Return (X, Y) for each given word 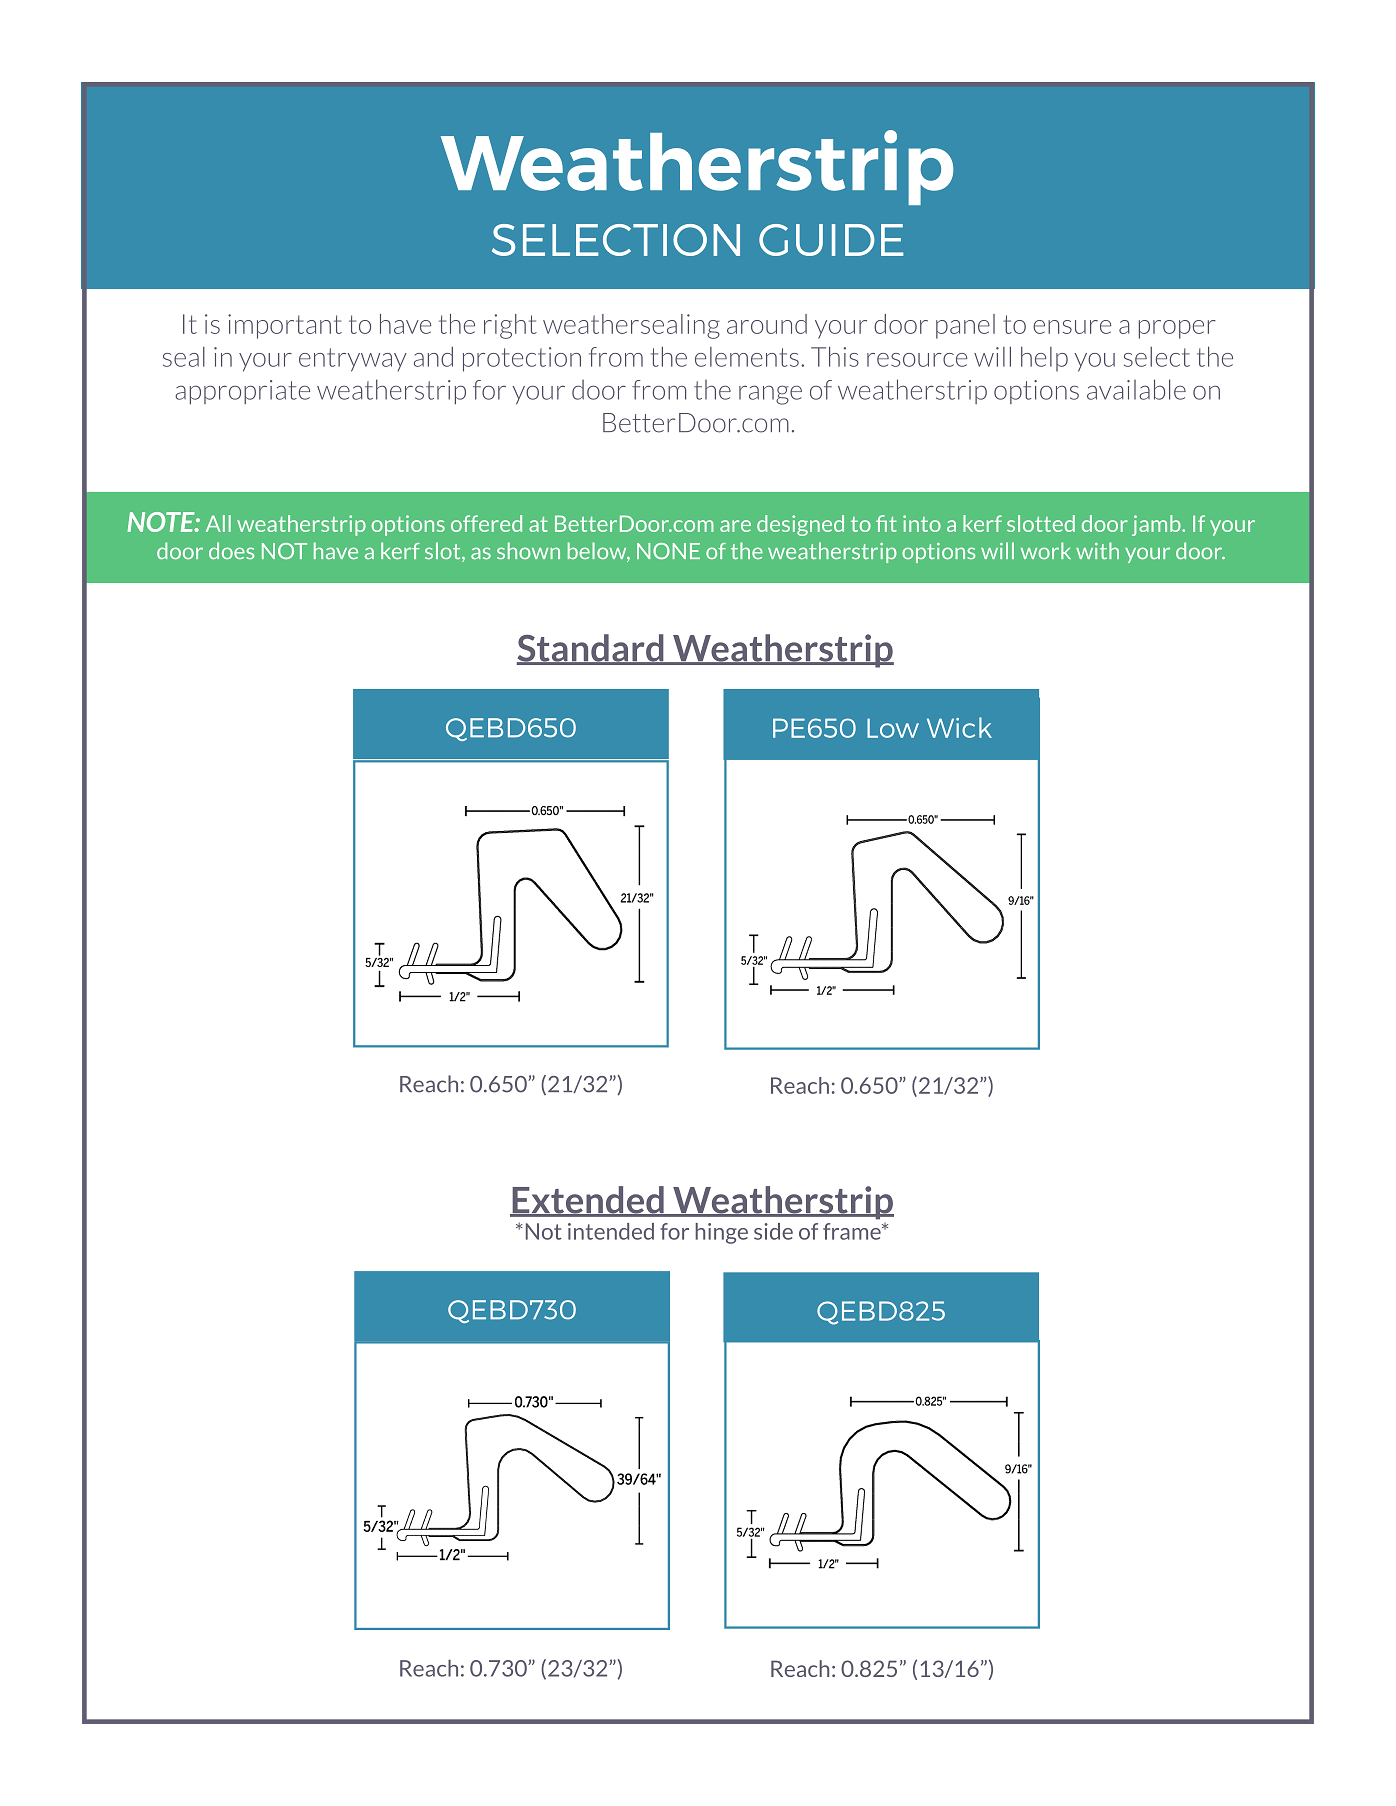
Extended (588, 1201)
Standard (591, 649)
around (767, 324)
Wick (959, 727)
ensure (1072, 327)
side (773, 1231)
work (1046, 550)
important (285, 326)
